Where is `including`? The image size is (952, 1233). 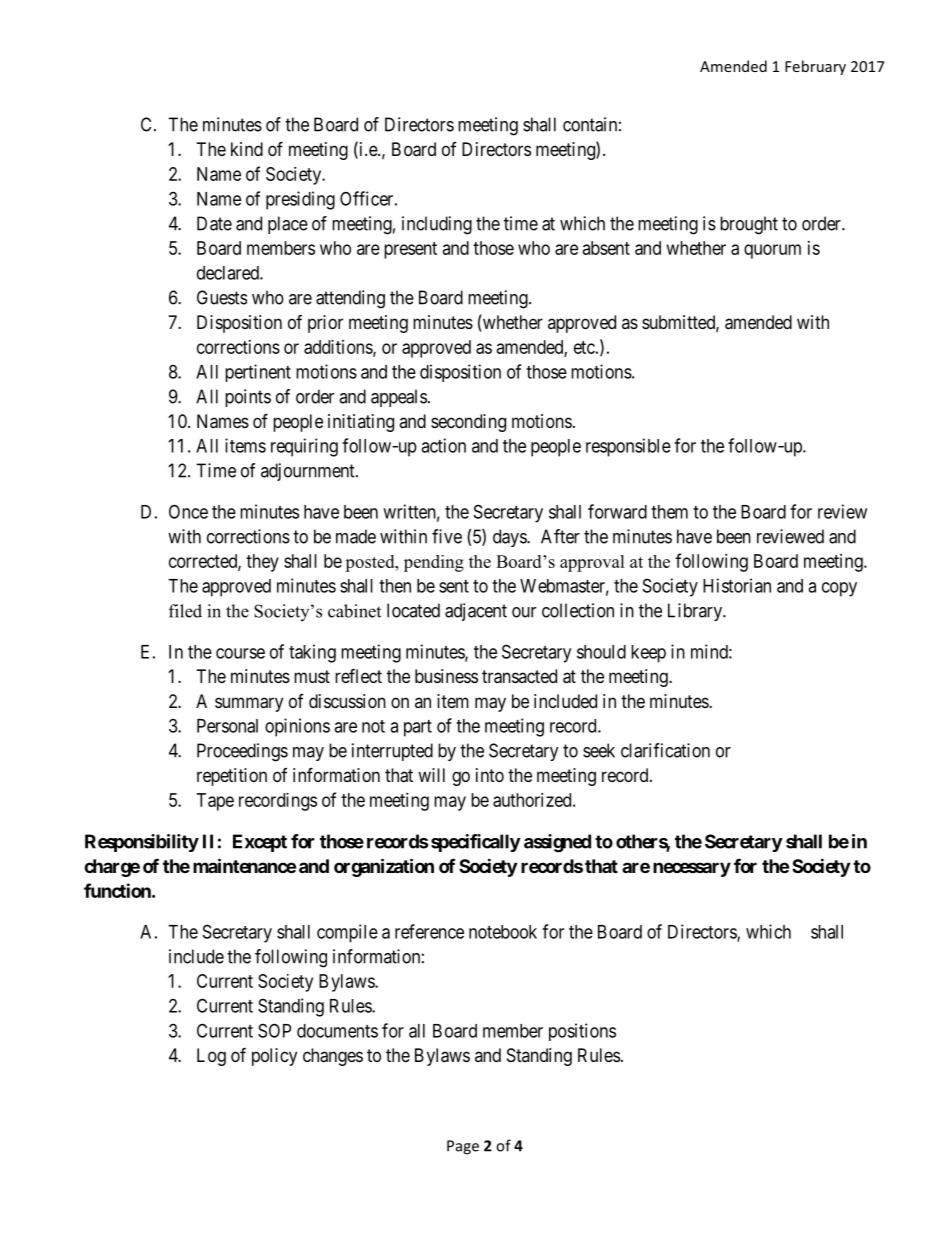
including is located at coordinates (437, 225).
